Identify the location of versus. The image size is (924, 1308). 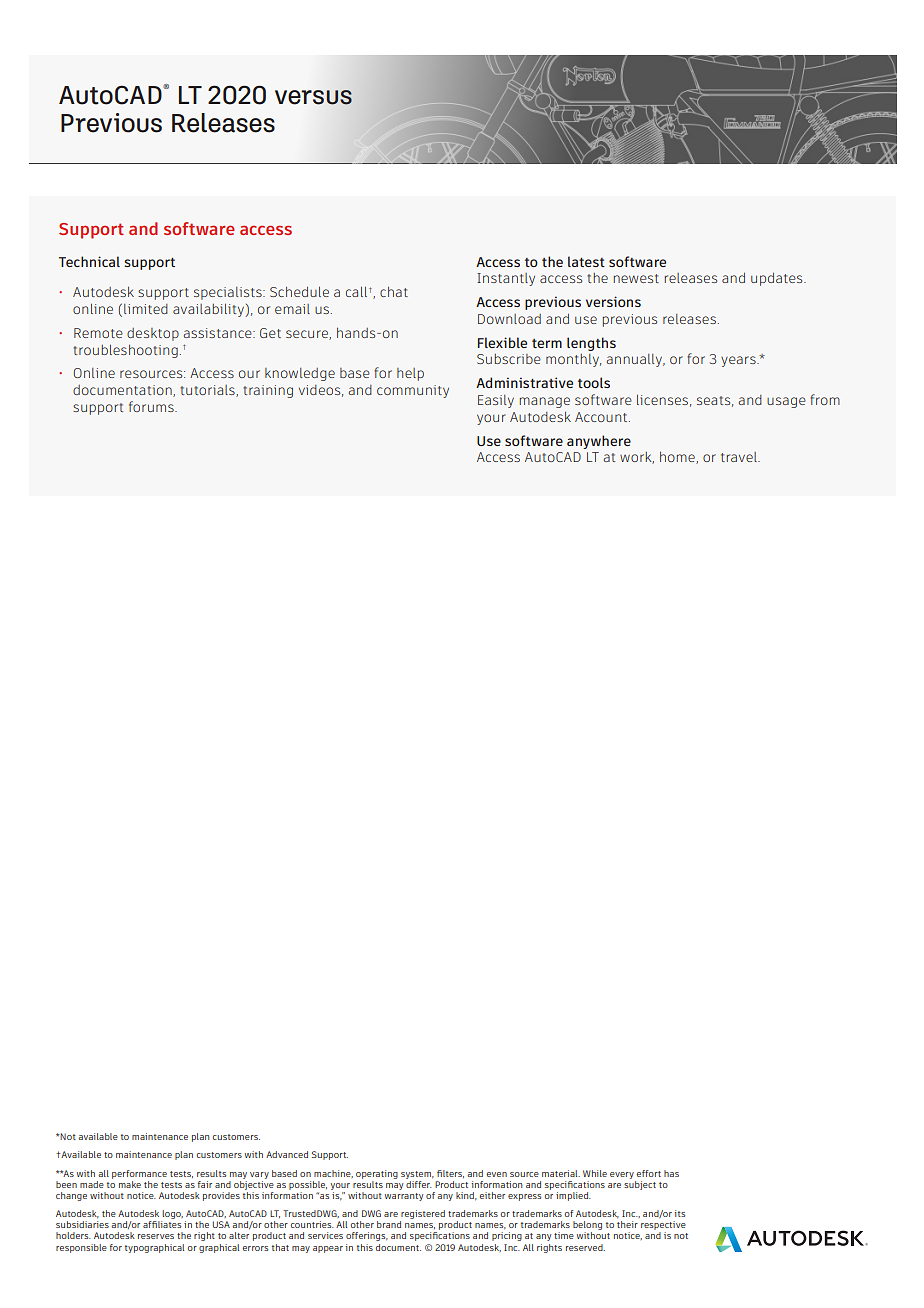
(313, 97).
